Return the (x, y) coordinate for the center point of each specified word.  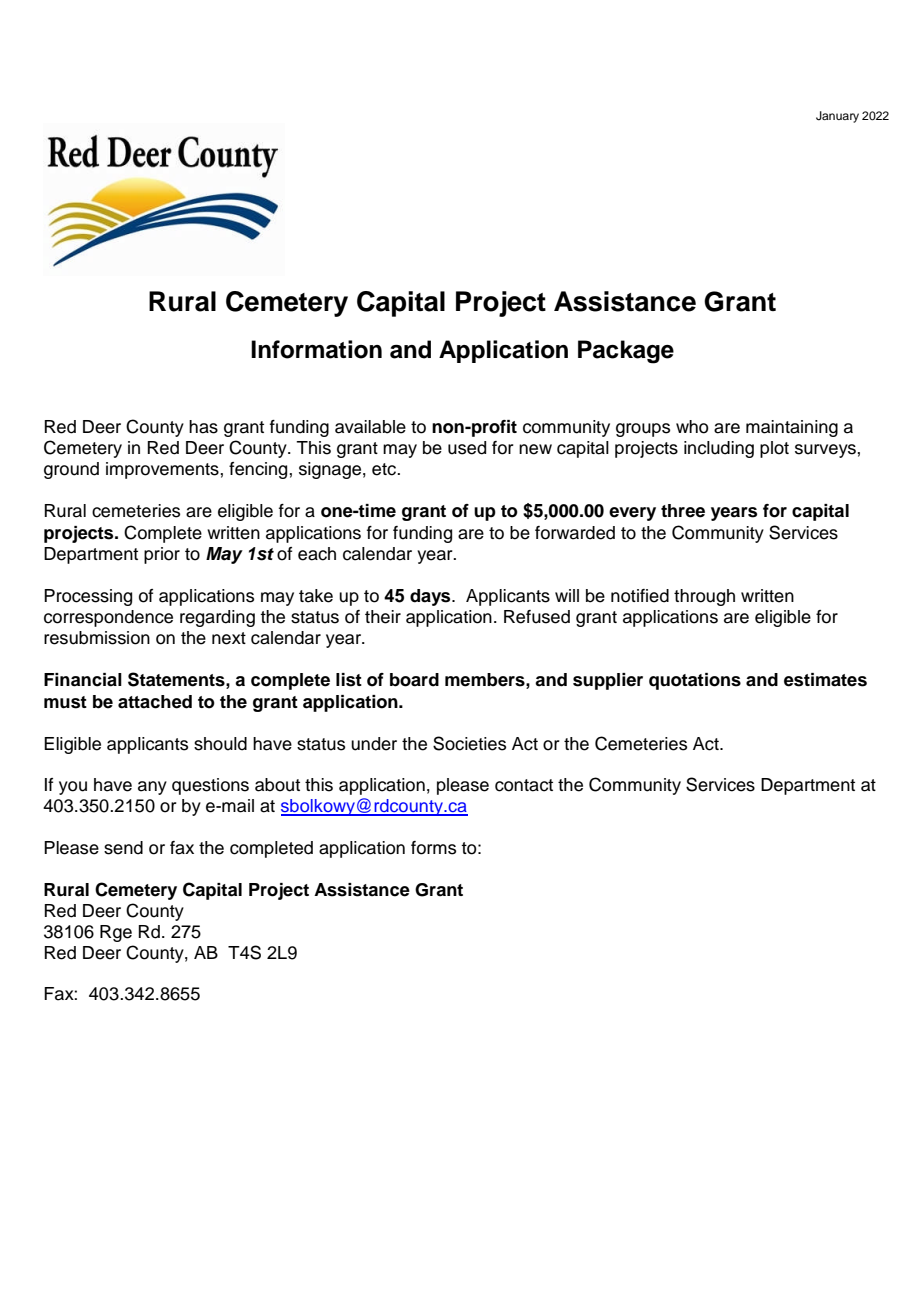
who (692, 427)
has (203, 427)
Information (316, 349)
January (837, 117)
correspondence (108, 618)
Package (626, 352)
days (431, 597)
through (704, 597)
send (123, 848)
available (370, 427)
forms (433, 848)
